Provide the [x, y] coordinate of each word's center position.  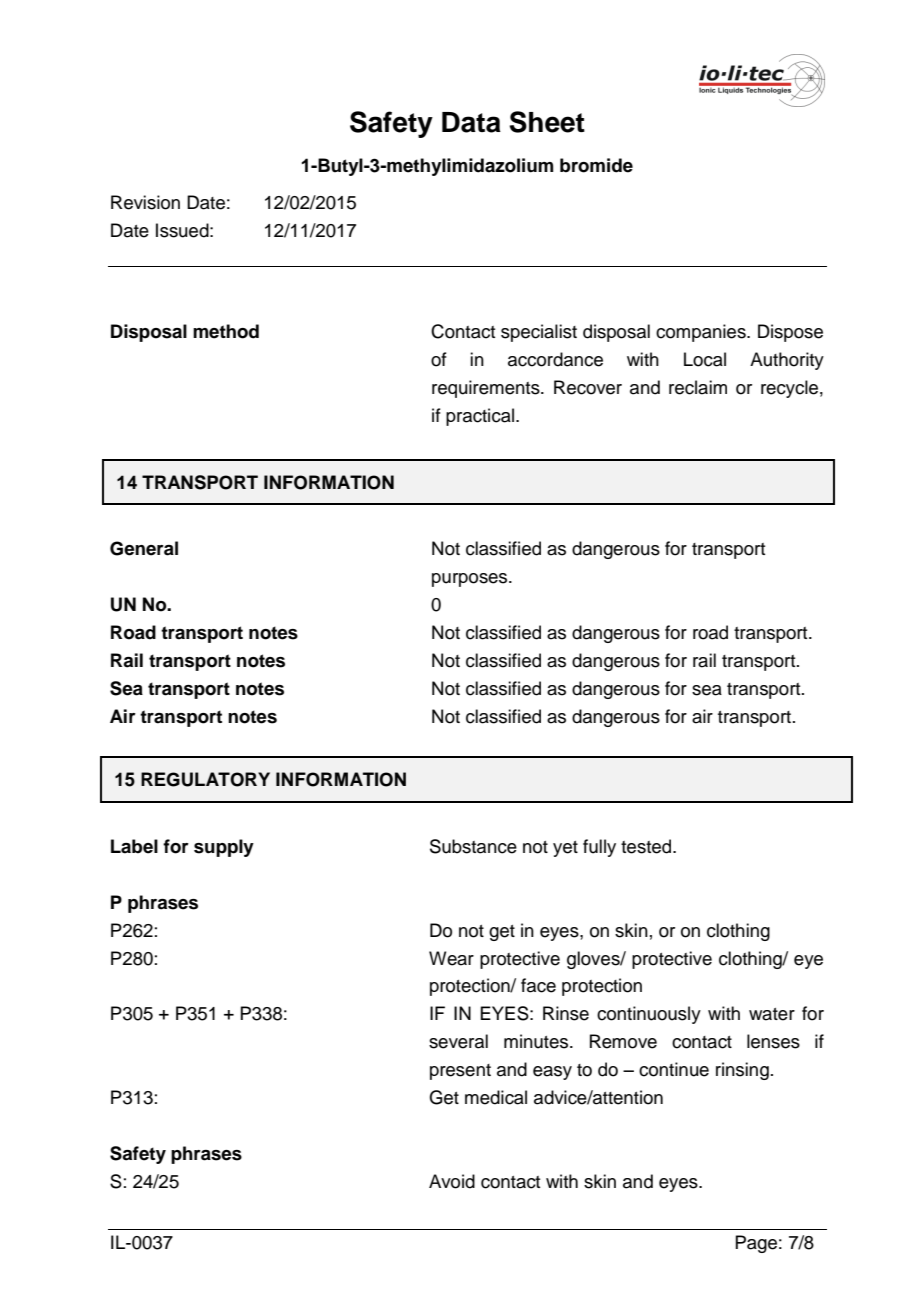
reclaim [698, 387]
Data [471, 122]
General [144, 548]
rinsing [742, 1071]
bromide [596, 165]
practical [480, 417]
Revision [145, 202]
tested [647, 846]
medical [496, 1097]
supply [224, 848]
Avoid [452, 1181]
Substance [473, 846]
